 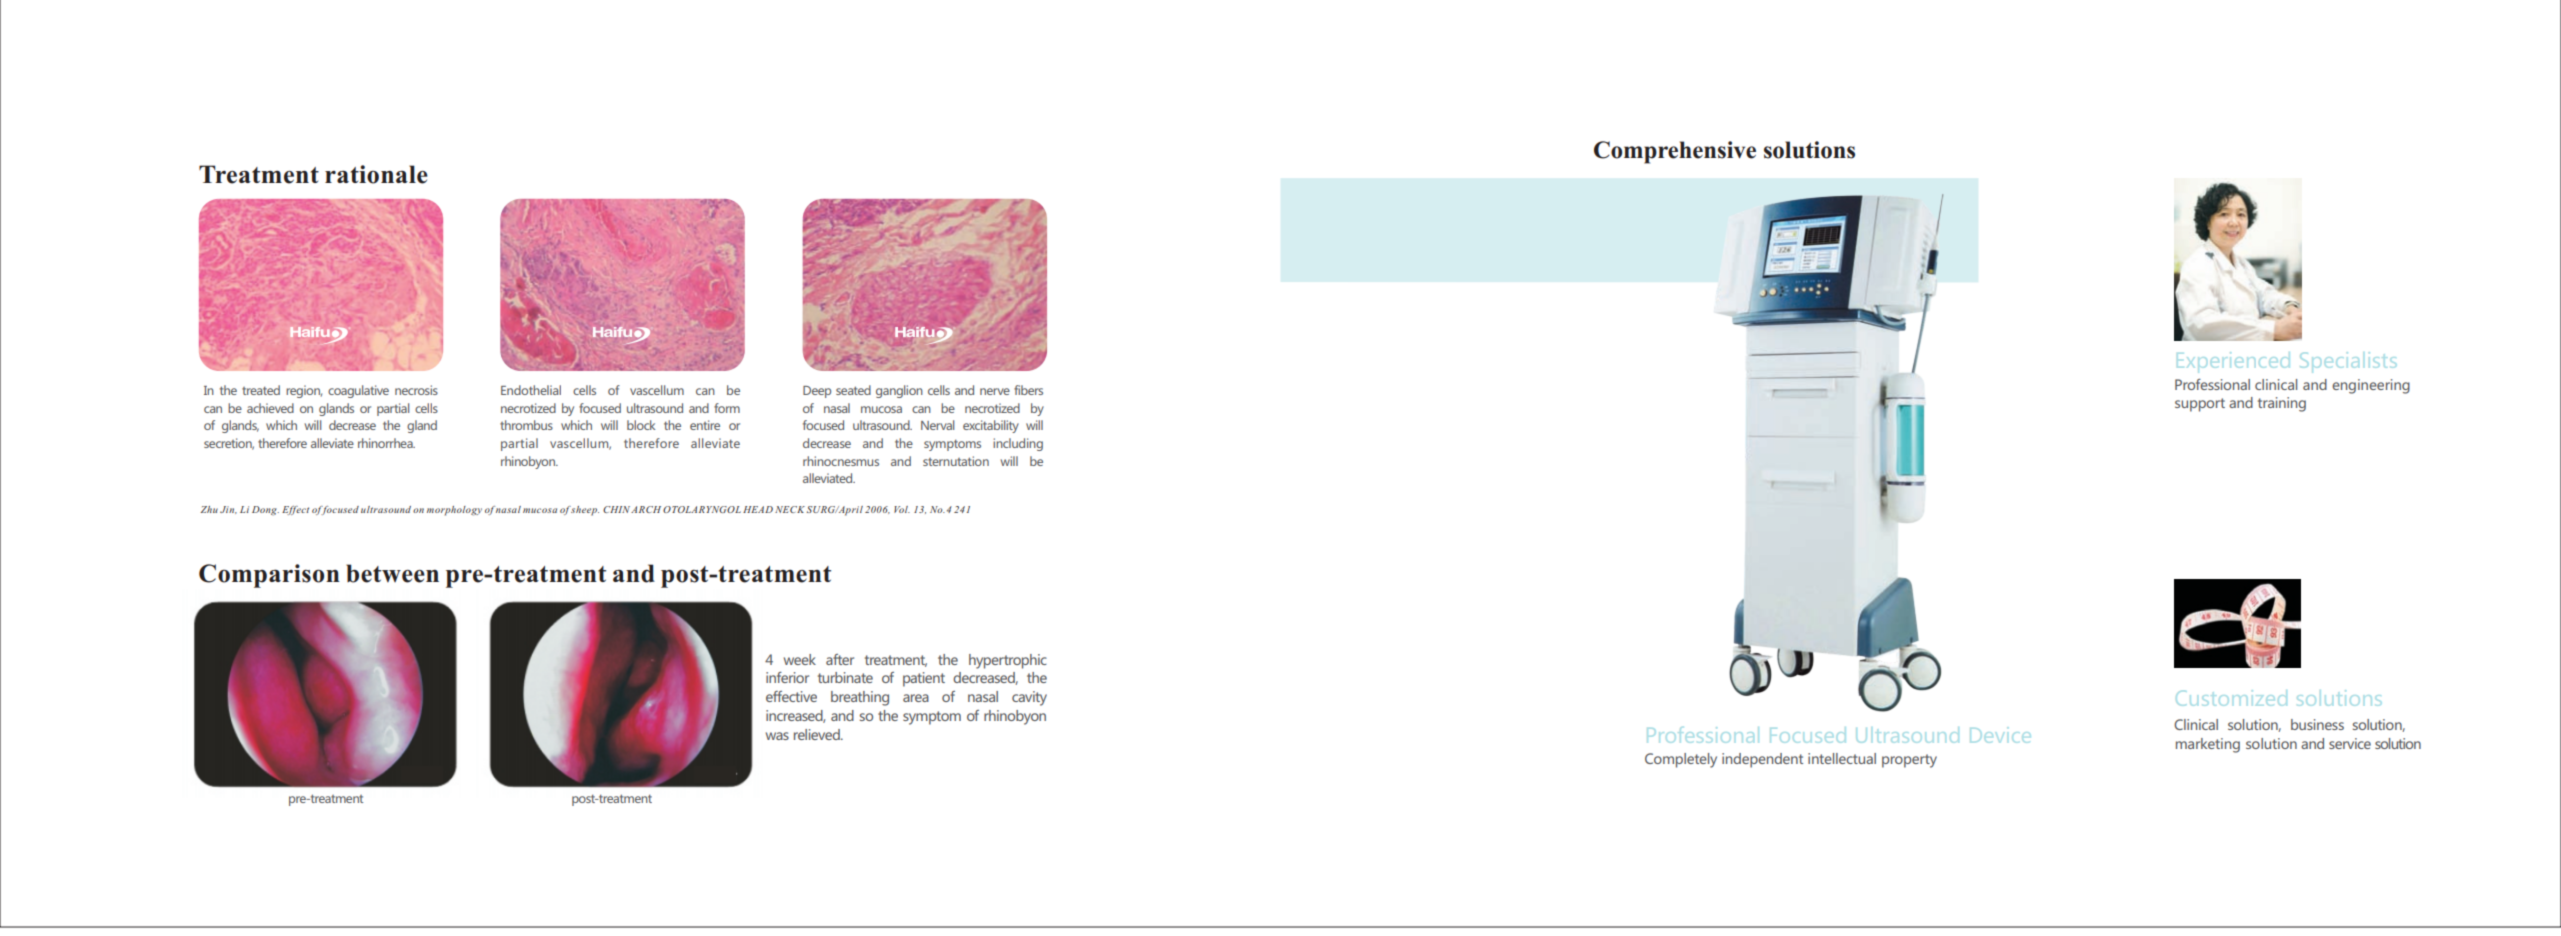 I want to click on necrosis, so click(x=416, y=390).
